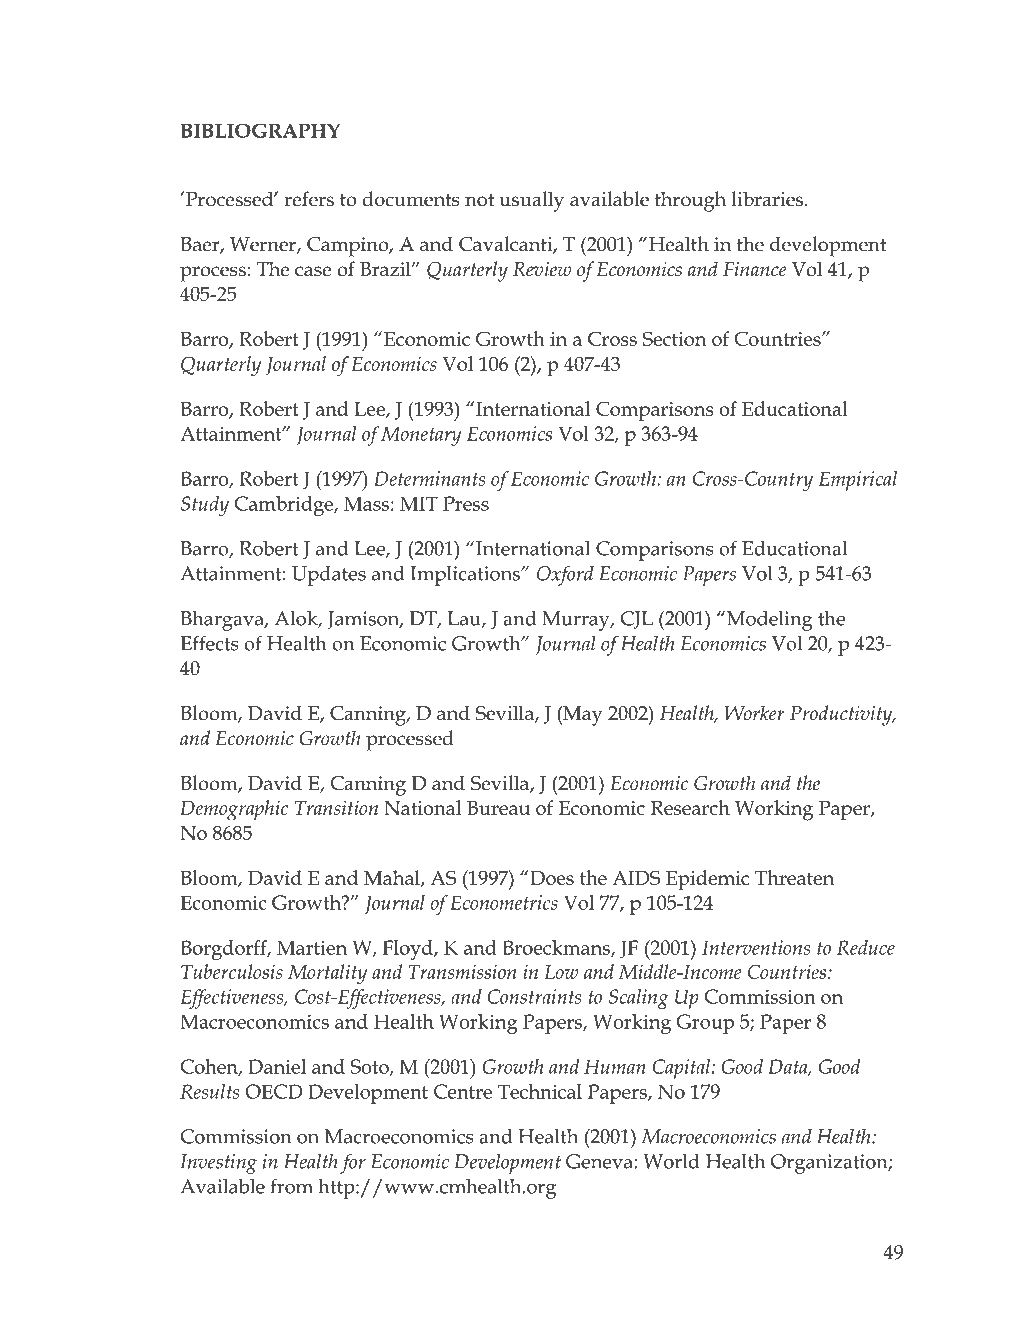 Image resolution: width=1022 pixels, height=1323 pixels. What do you see at coordinates (769, 199) in the page?
I see `libraries` at bounding box center [769, 199].
